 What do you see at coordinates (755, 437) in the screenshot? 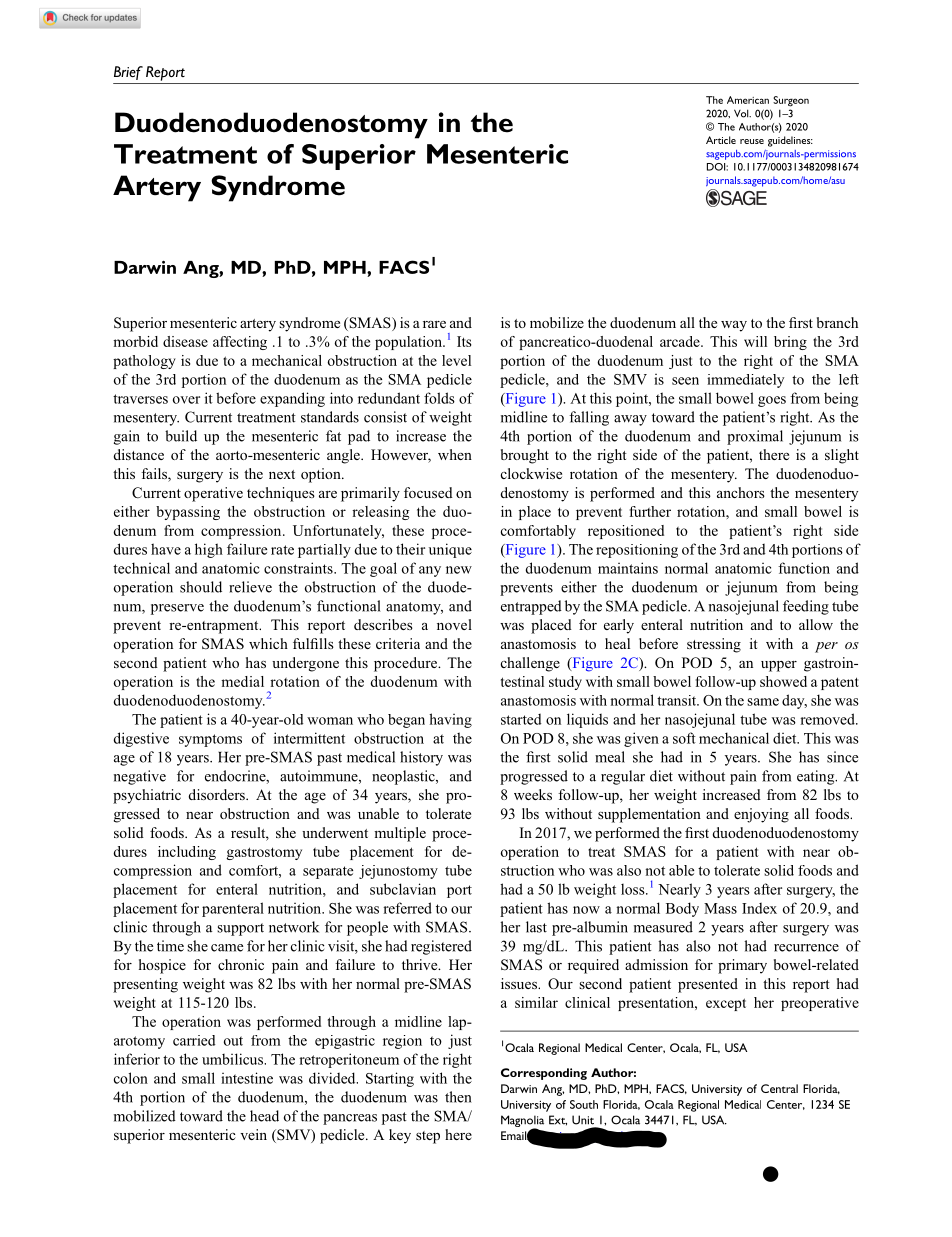
I see `proximal` at bounding box center [755, 437].
